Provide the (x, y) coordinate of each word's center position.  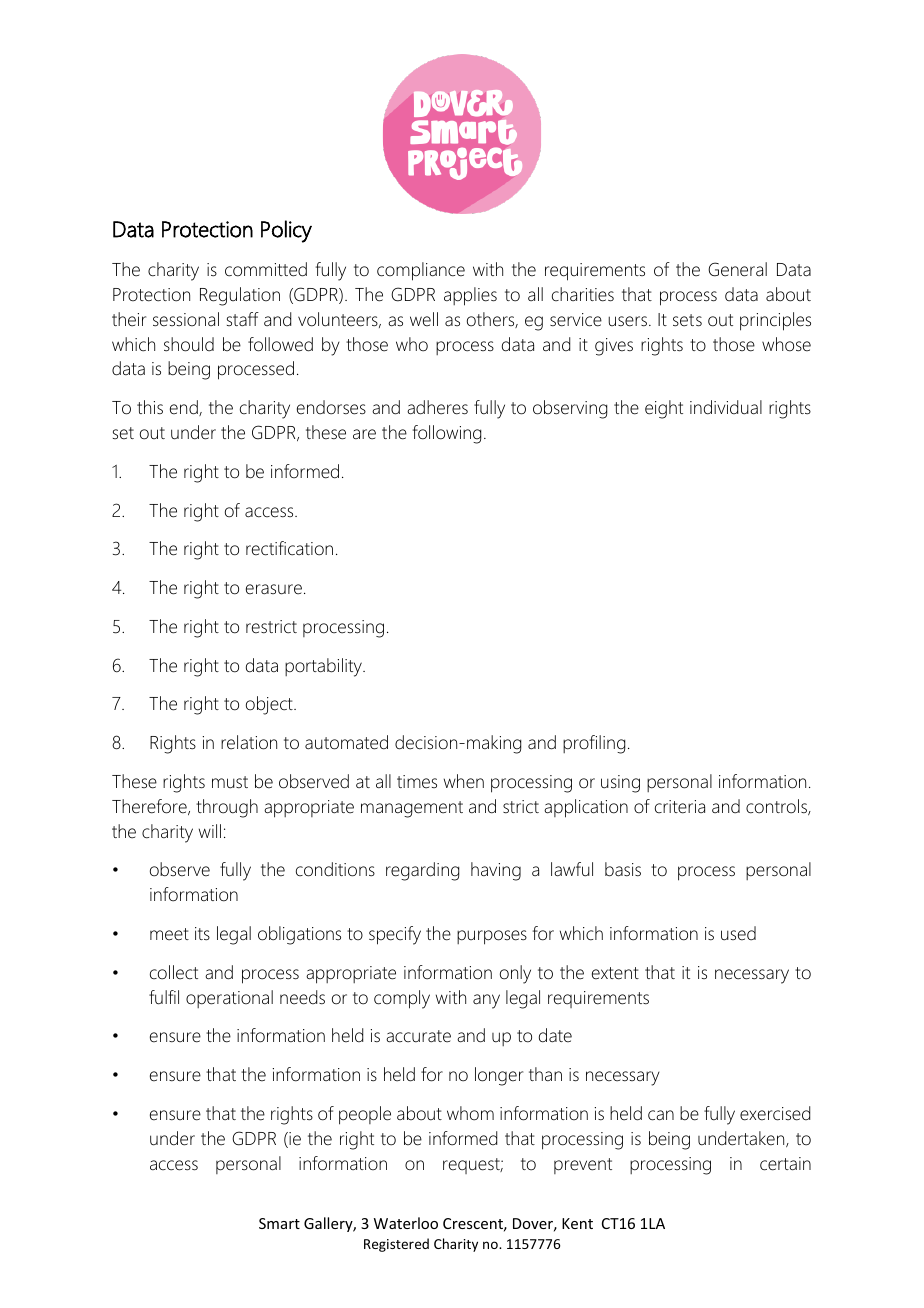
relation (249, 742)
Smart (279, 1223)
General (737, 269)
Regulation (240, 296)
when (464, 781)
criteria (680, 807)
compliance (421, 271)
